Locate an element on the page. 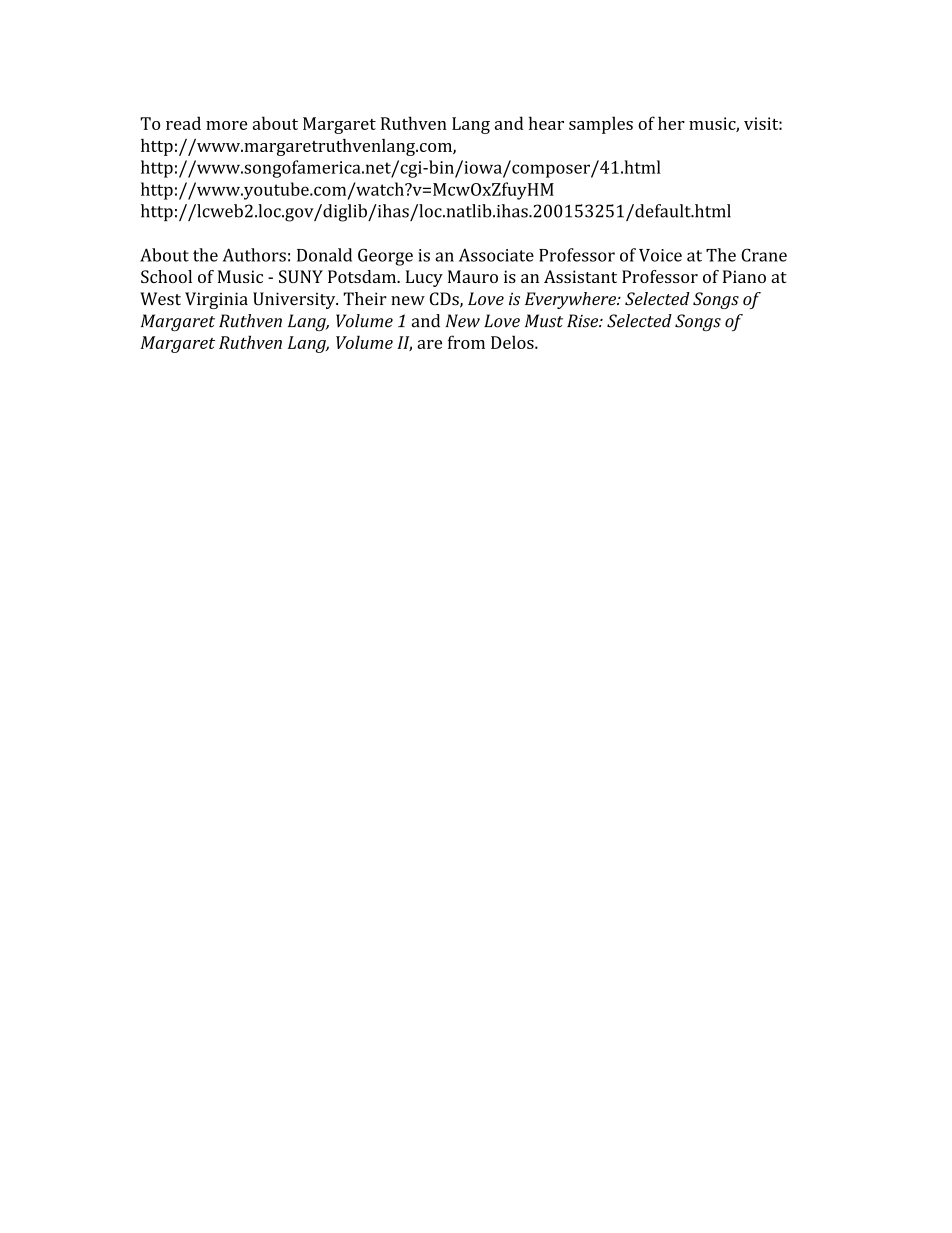 Image resolution: width=952 pixels, height=1233 pixels. Must is located at coordinates (544, 321).
